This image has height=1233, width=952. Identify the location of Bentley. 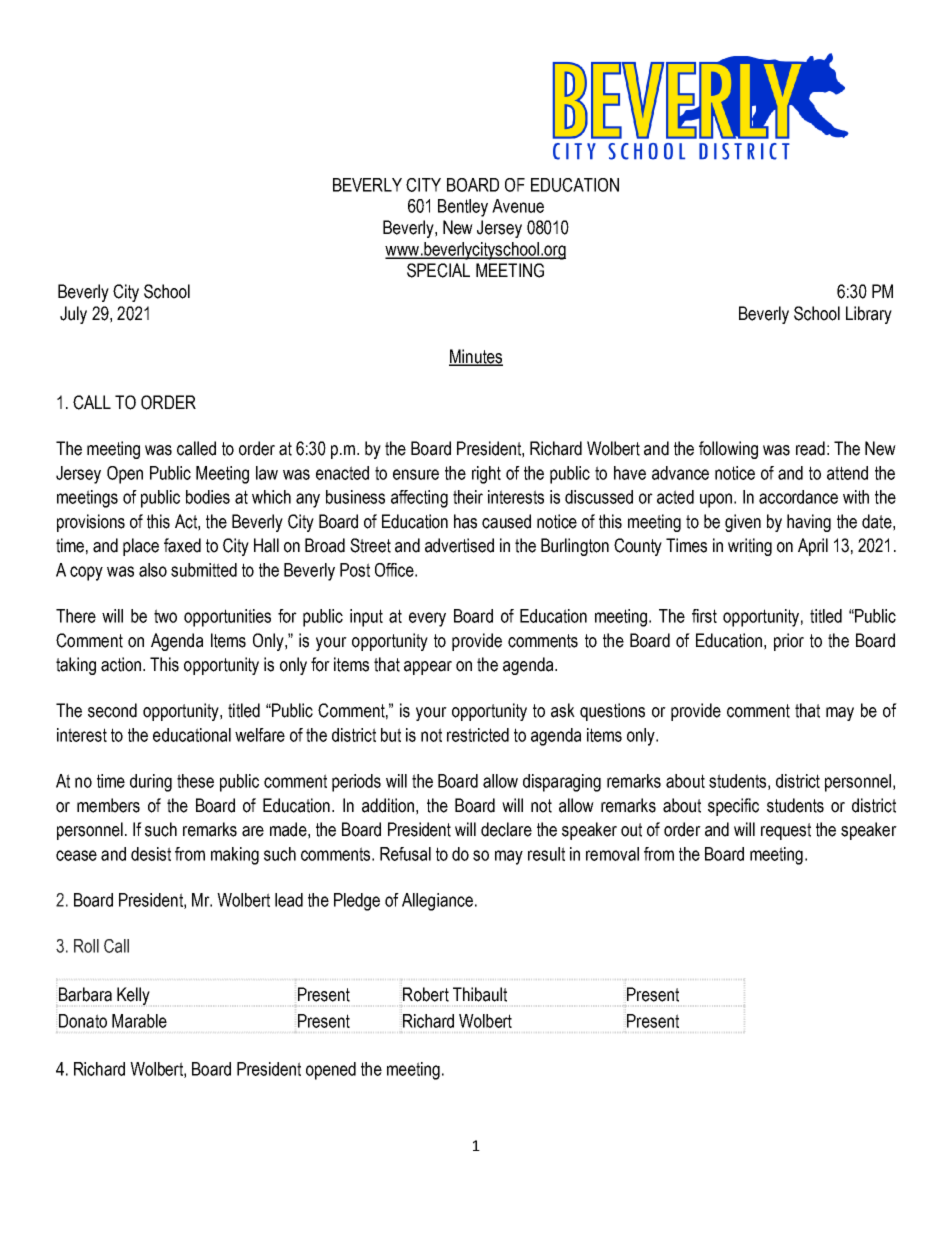
(463, 208).
